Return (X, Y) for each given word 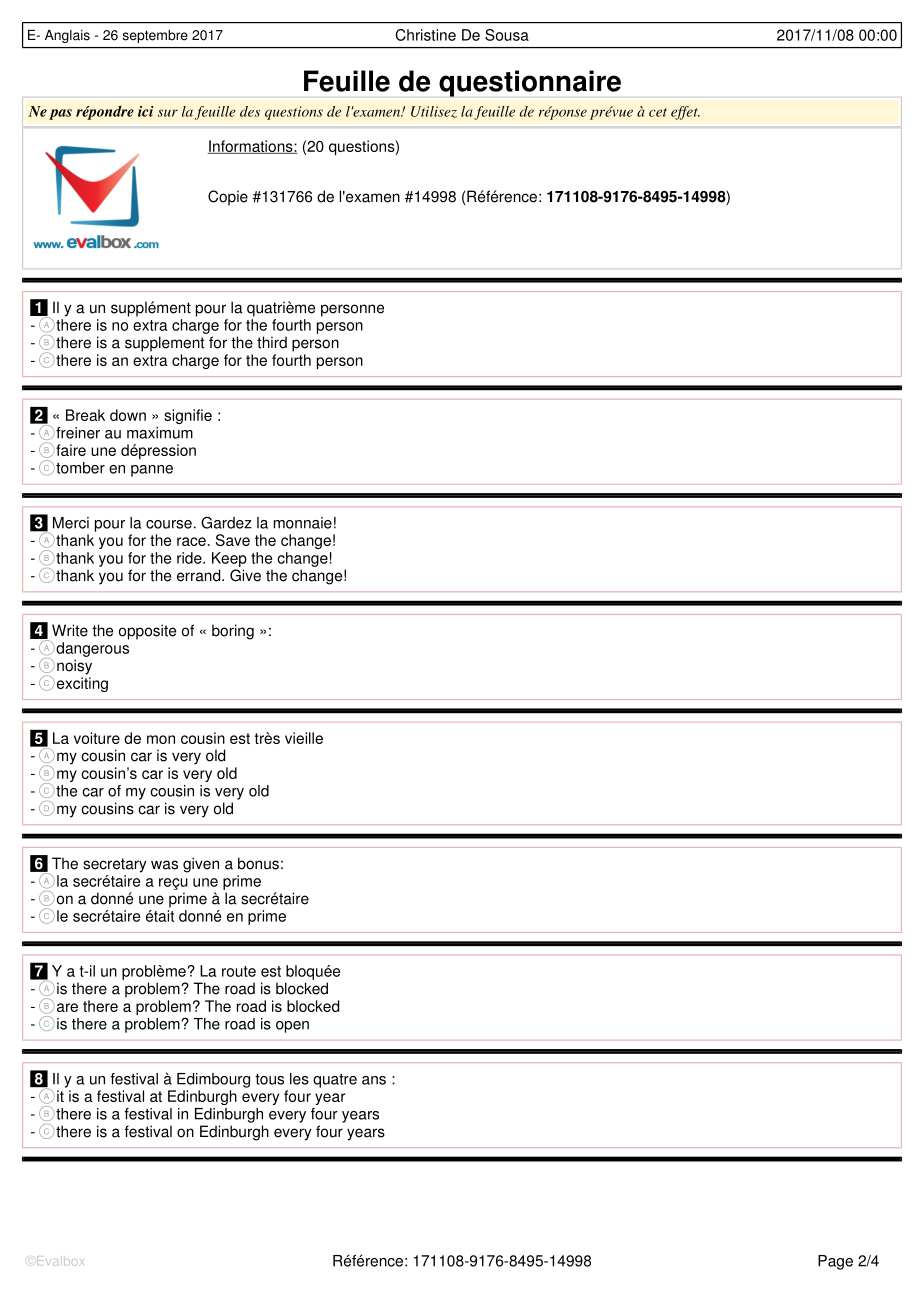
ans (374, 1080)
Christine (426, 35)
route (239, 971)
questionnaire (530, 83)
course (169, 524)
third (272, 342)
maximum (160, 433)
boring (233, 632)
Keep (229, 559)
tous (269, 1079)
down (128, 415)
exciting (82, 684)
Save (233, 540)
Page (835, 1262)
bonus (258, 863)
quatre (335, 1081)
